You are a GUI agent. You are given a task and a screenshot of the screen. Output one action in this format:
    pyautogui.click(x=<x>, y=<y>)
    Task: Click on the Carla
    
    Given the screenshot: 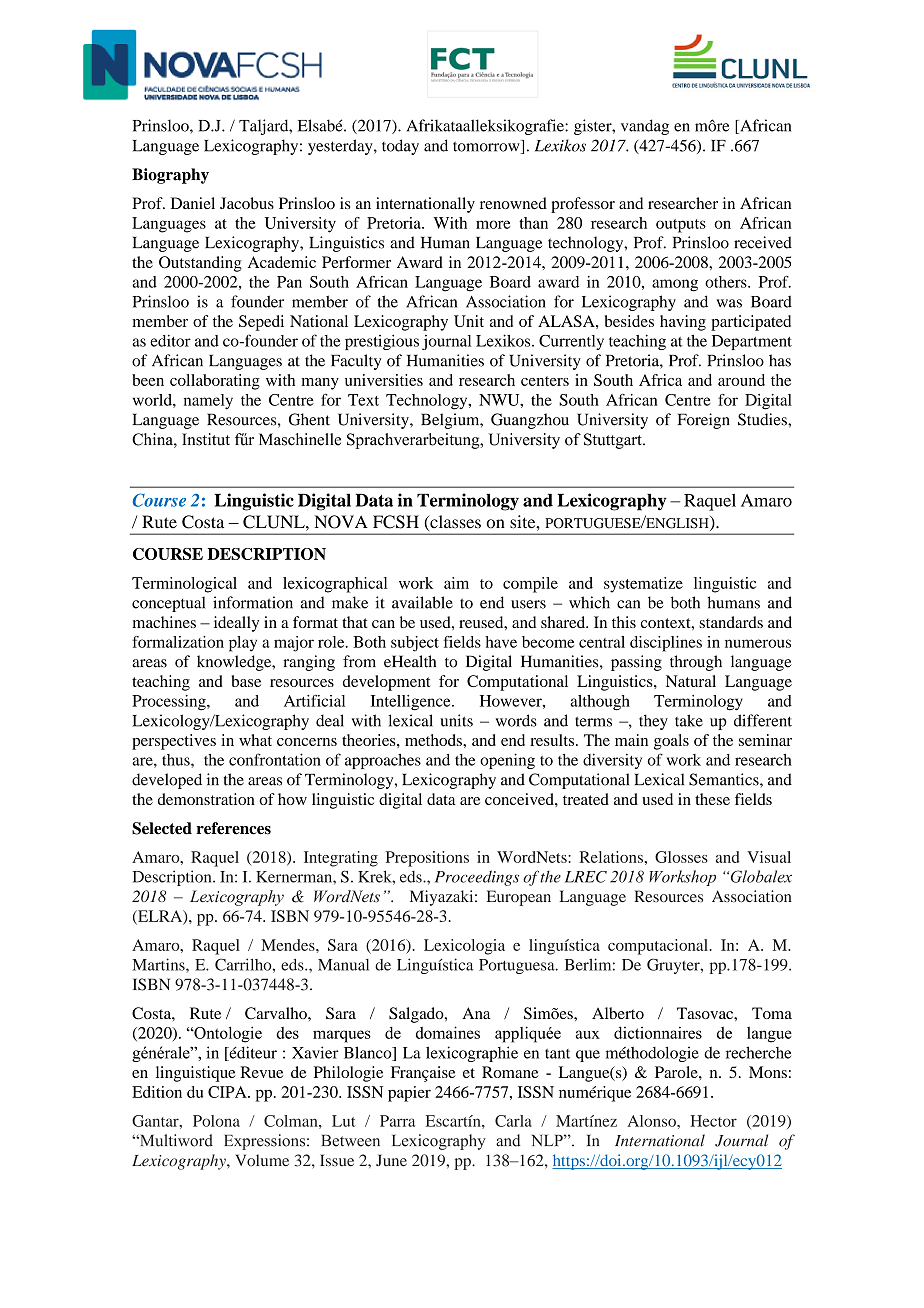 What is the action you would take?
    pyautogui.click(x=513, y=1121)
